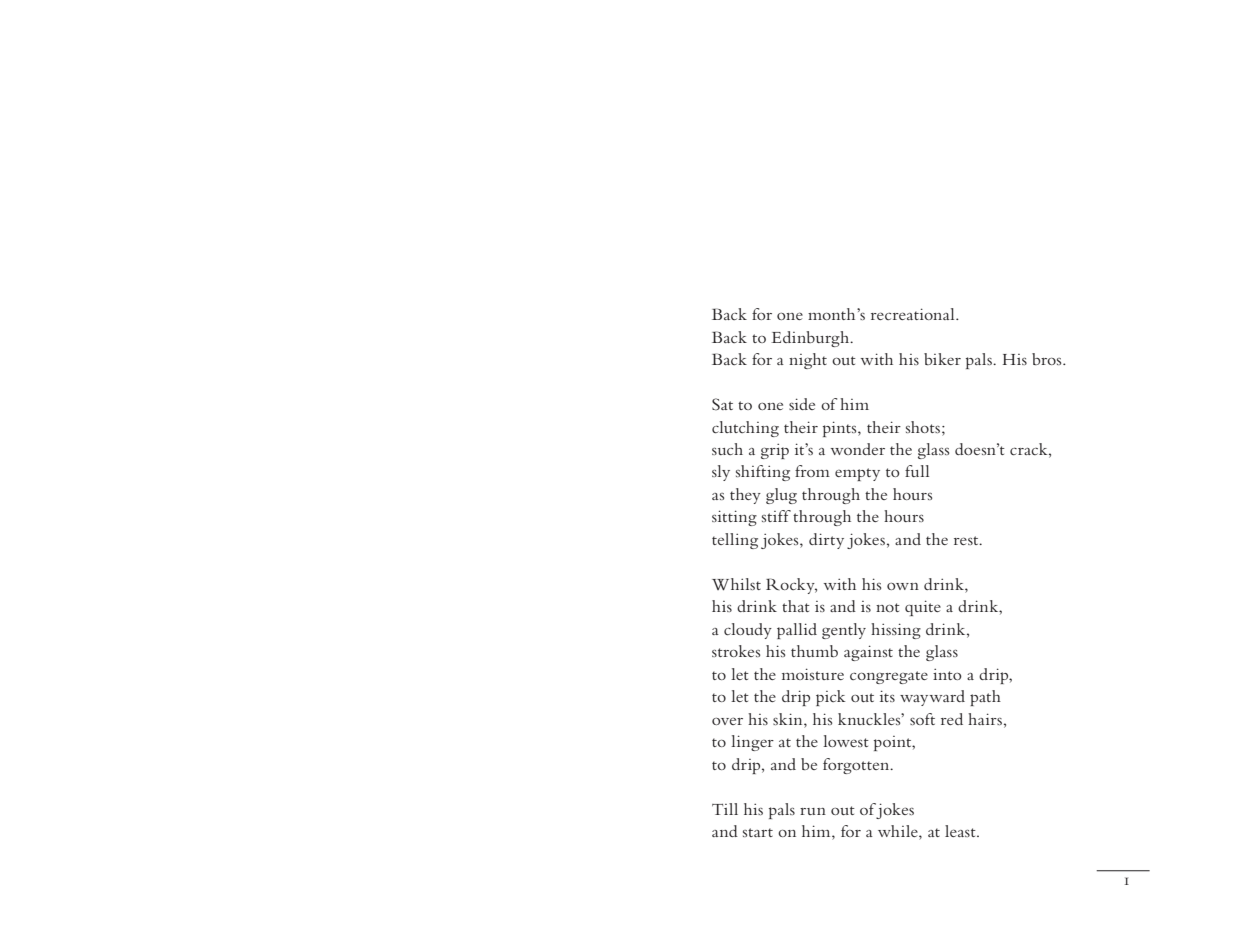 The image size is (1241, 952). What do you see at coordinates (903, 586) in the screenshot?
I see `own` at bounding box center [903, 586].
